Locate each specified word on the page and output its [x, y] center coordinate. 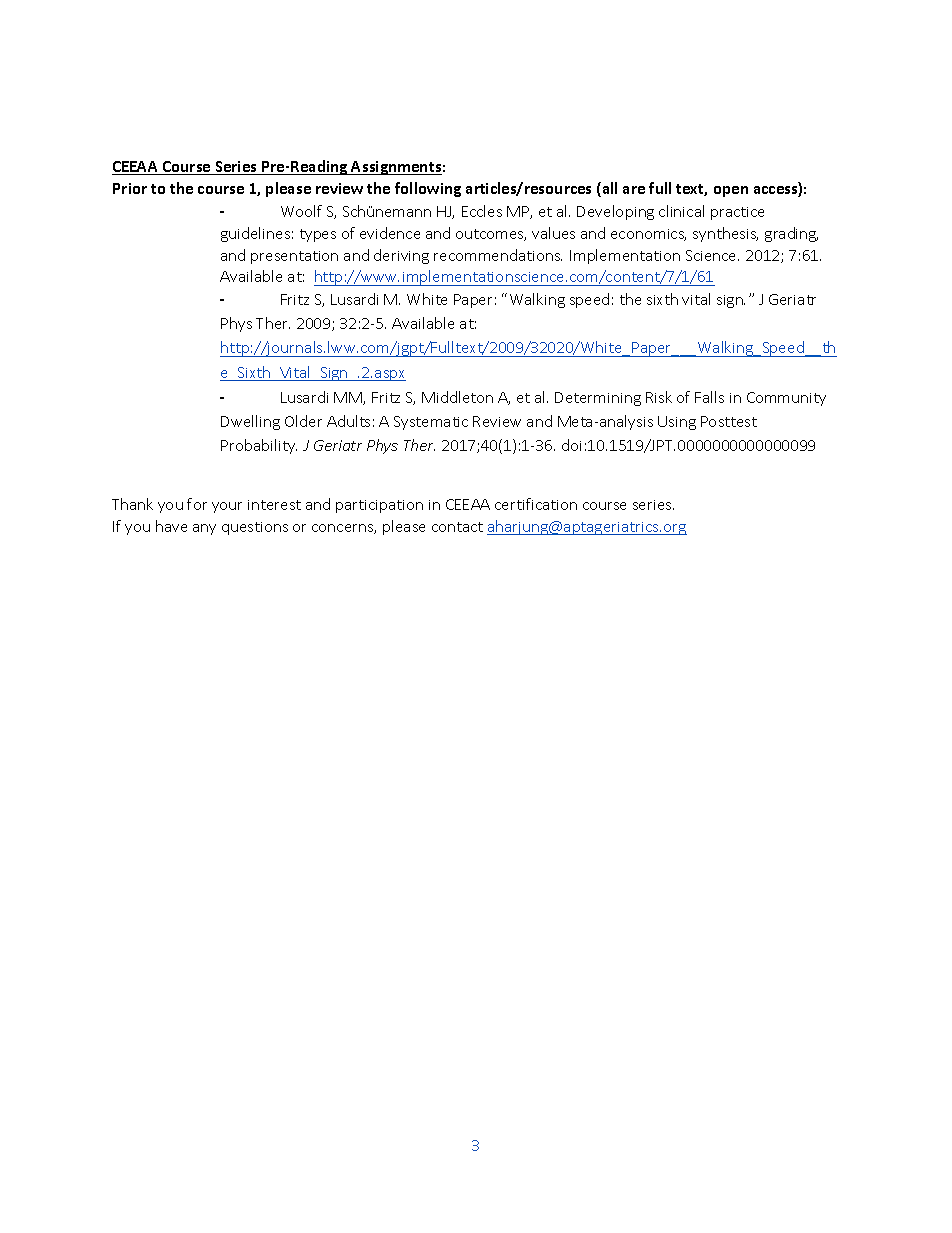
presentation [294, 257]
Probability [259, 446]
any [204, 529]
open [731, 191]
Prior [130, 188]
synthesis [725, 234]
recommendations [498, 255]
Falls [709, 397]
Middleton [457, 397]
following [428, 189]
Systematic [431, 423]
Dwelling [250, 422]
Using [677, 423]
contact [457, 527]
